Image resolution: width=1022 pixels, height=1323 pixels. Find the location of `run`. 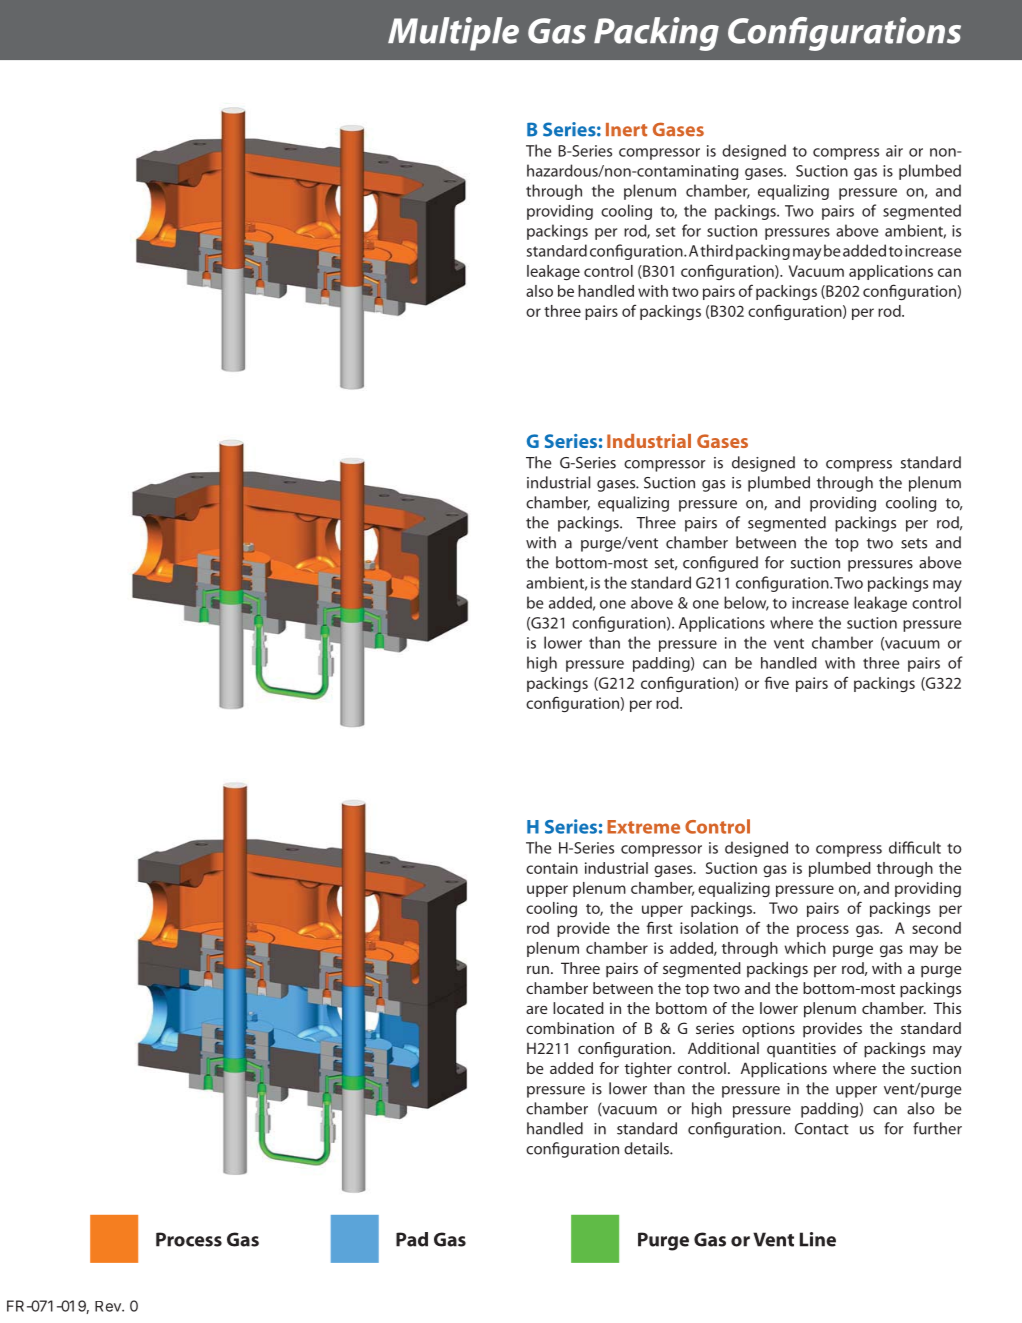

run is located at coordinates (538, 970).
